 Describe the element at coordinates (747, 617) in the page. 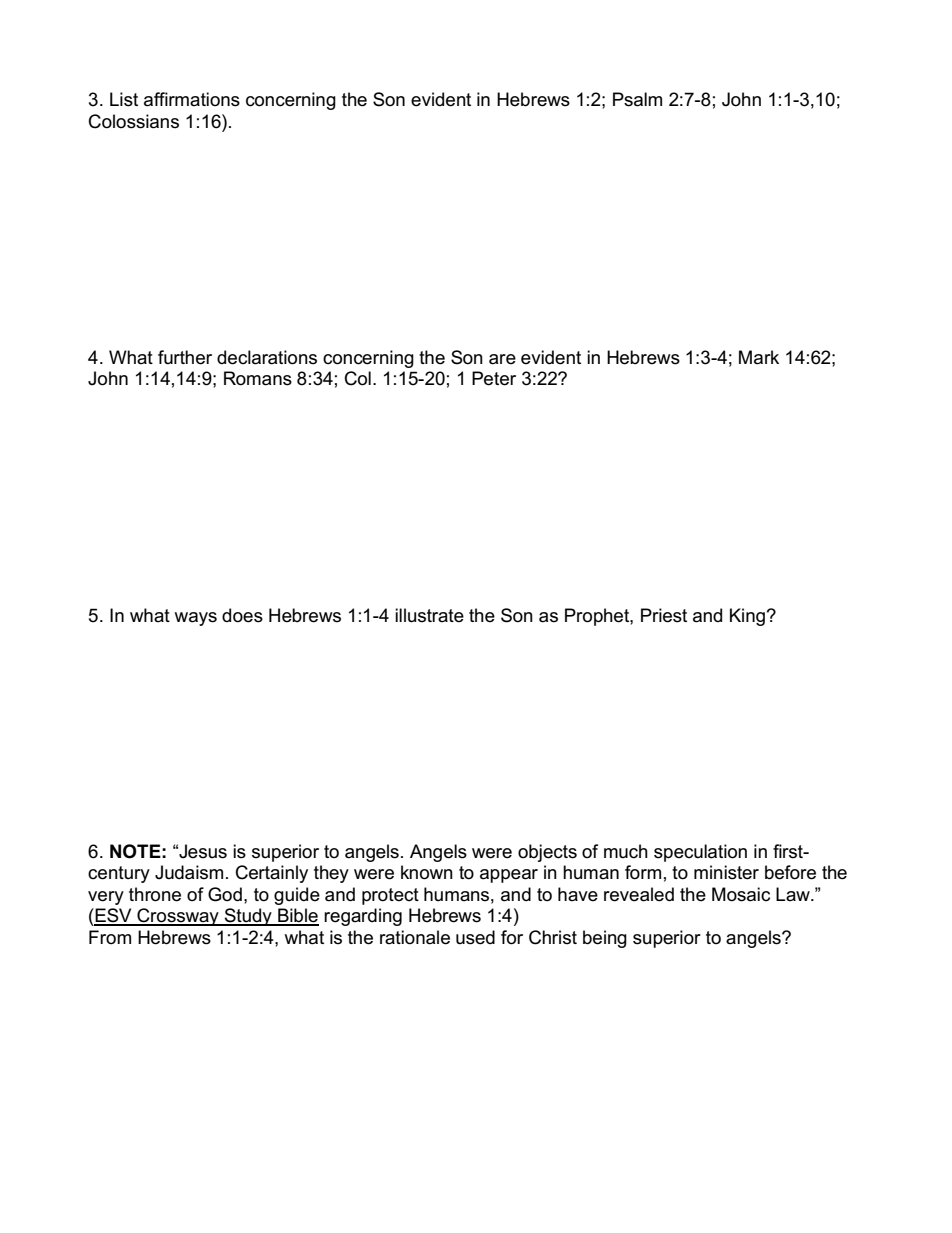

I see `King` at that location.
